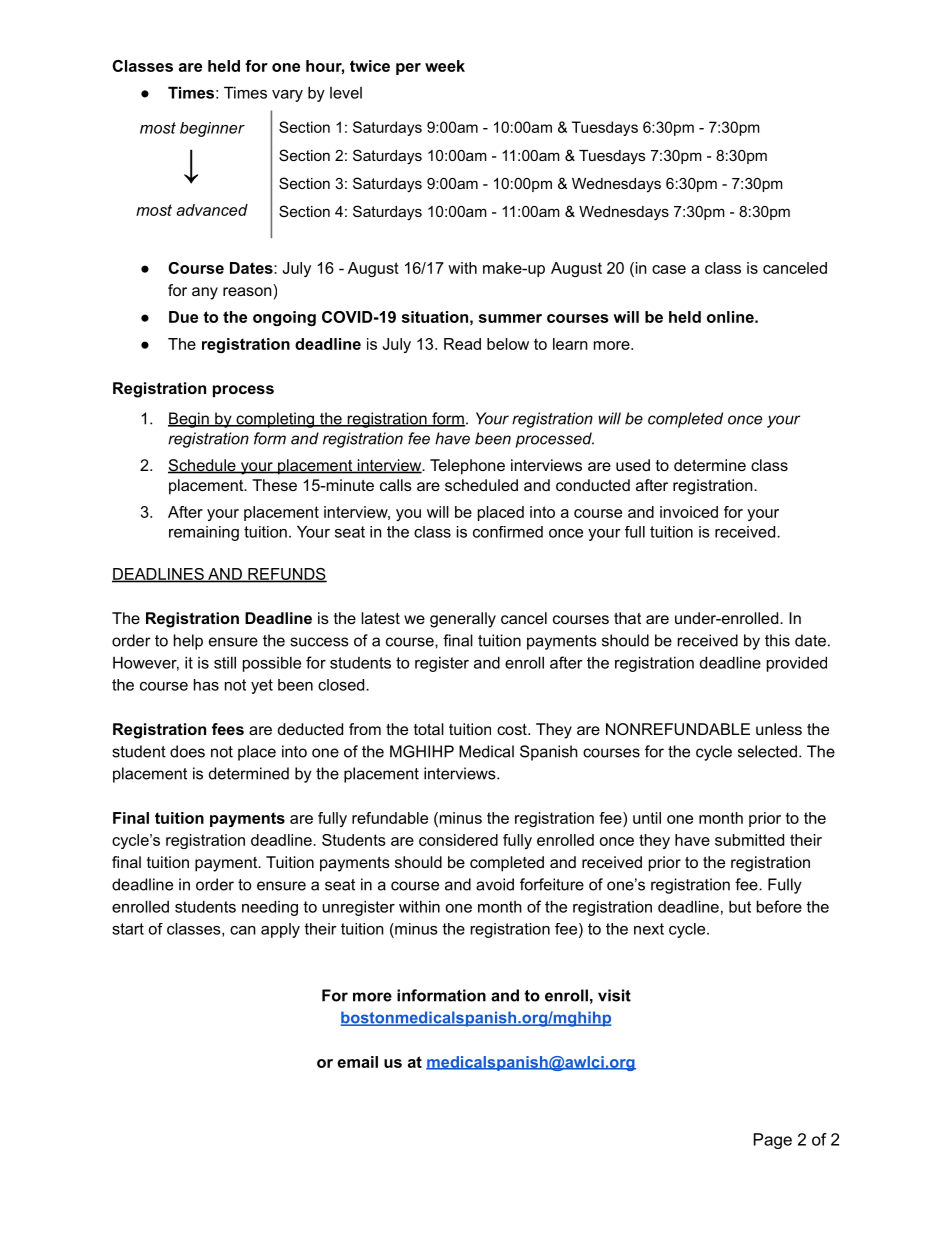 This screenshot has height=1233, width=952. Describe the element at coordinates (462, 344) in the screenshot. I see `Read` at that location.
